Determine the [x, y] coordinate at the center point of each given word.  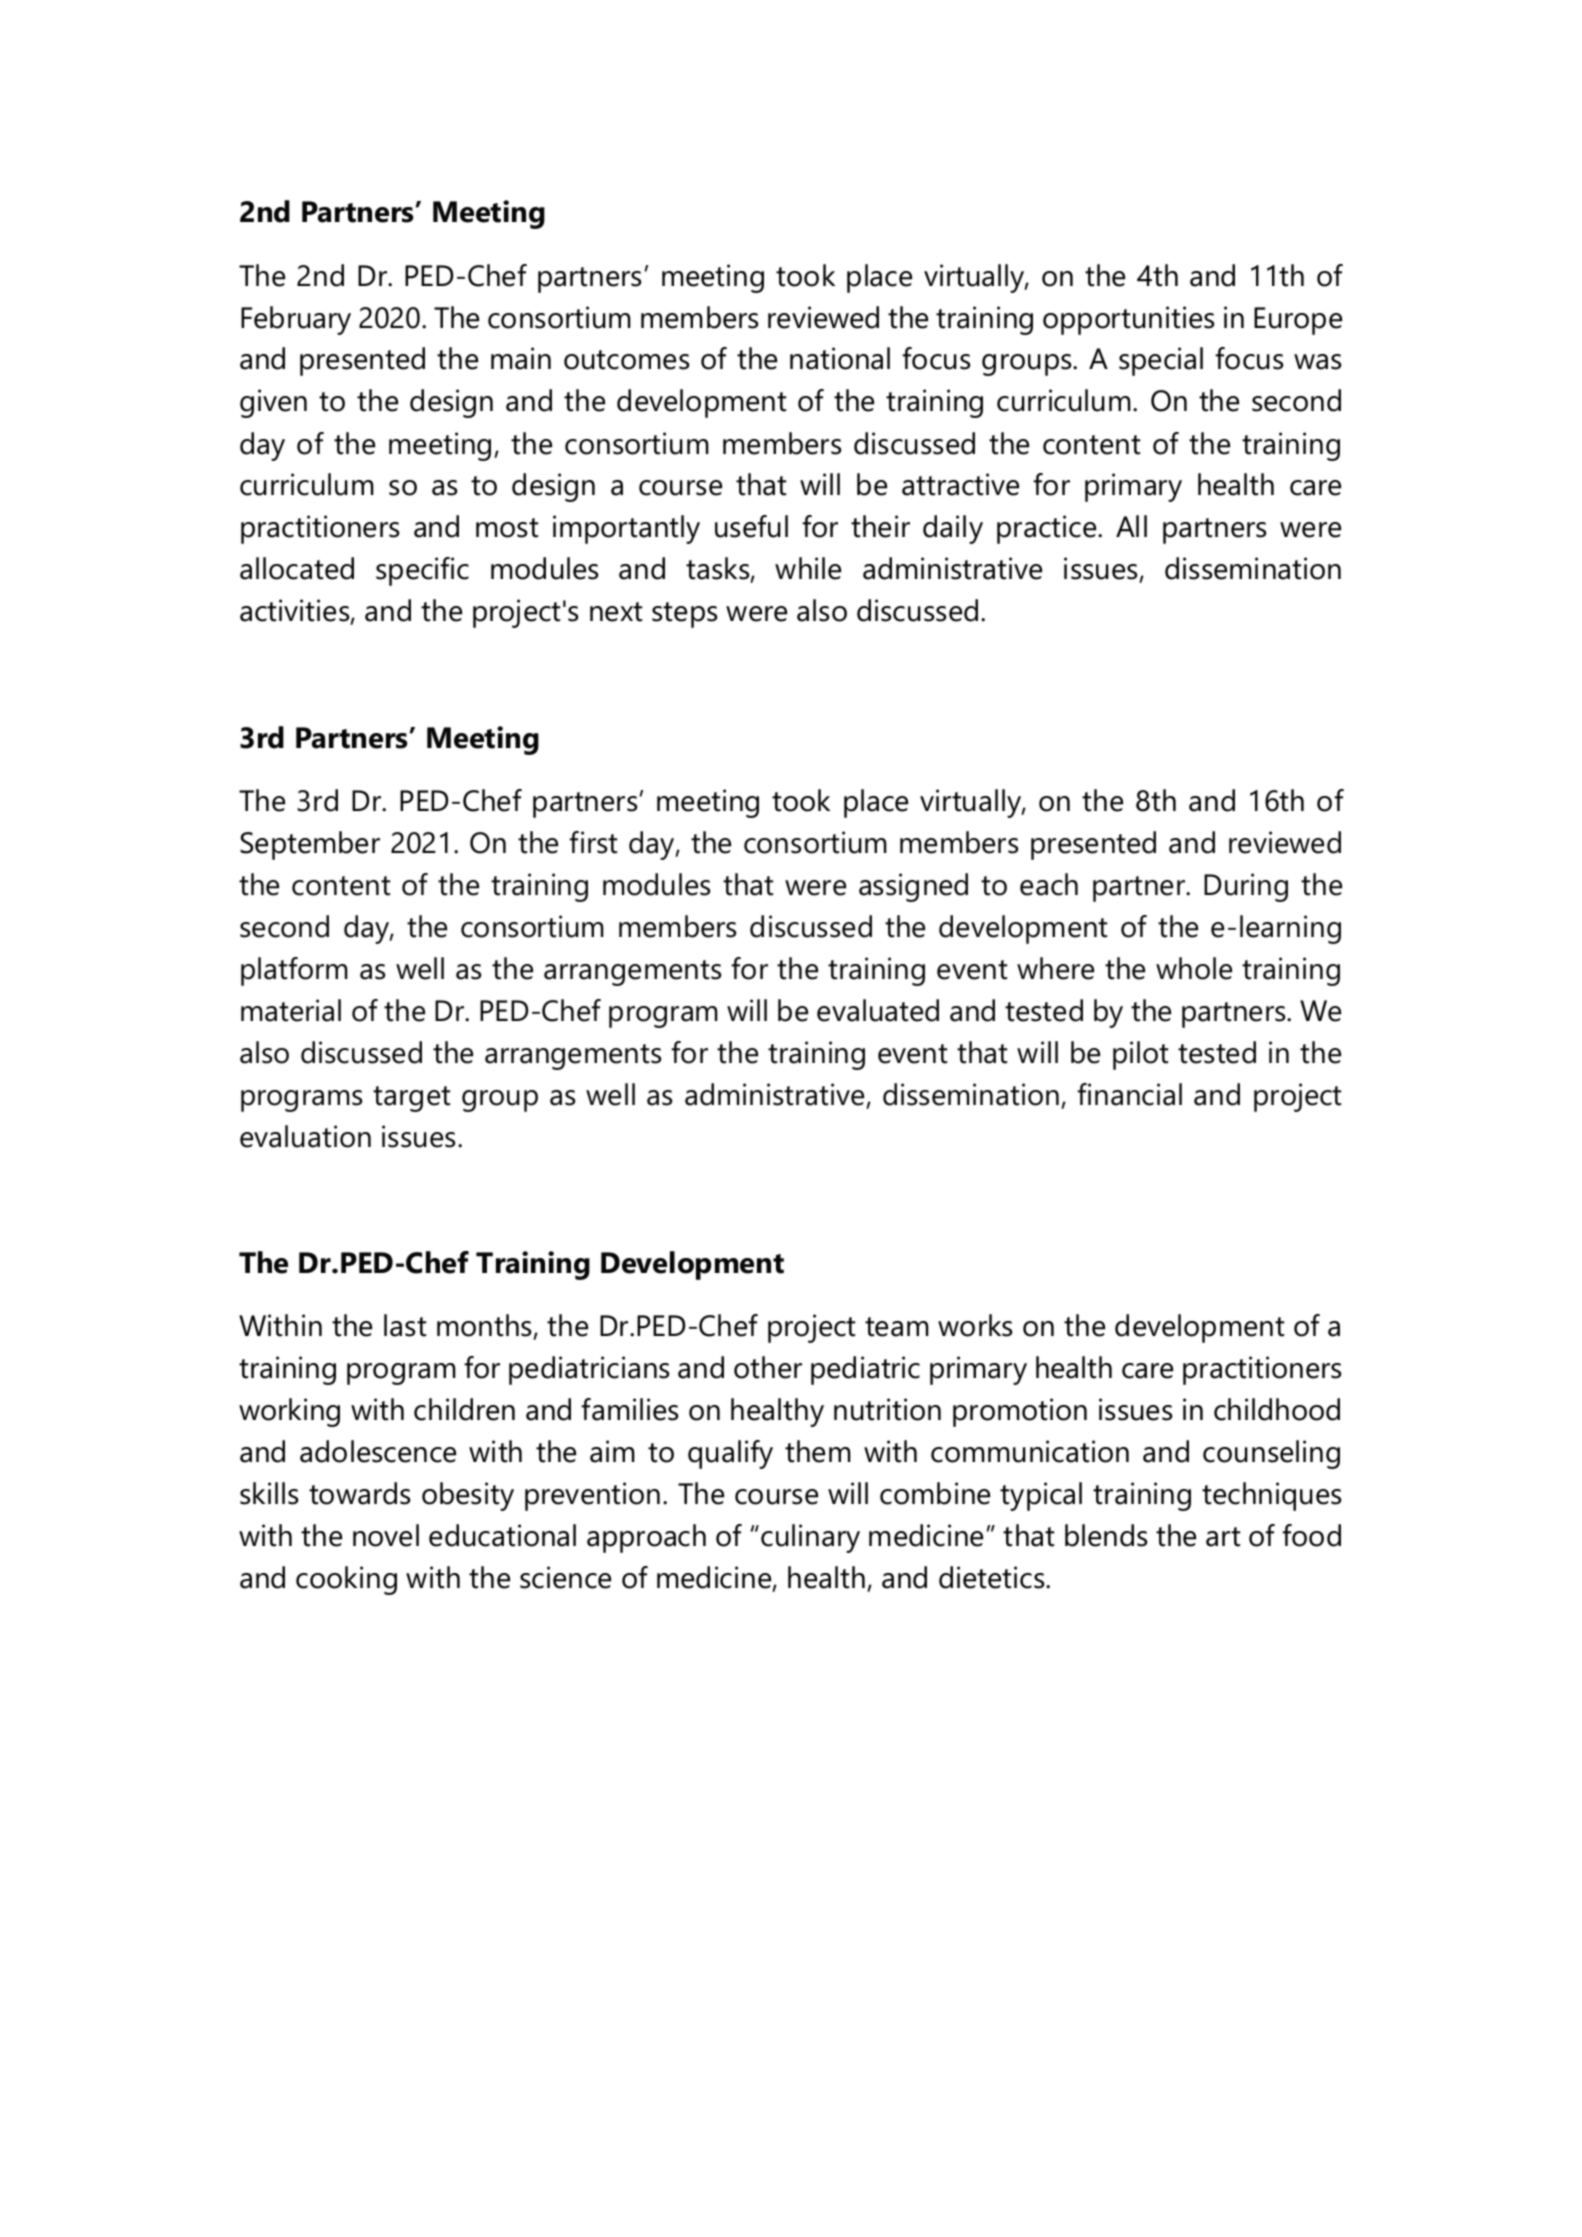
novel [386, 1535]
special [1161, 361]
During [1246, 887]
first [593, 842]
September [310, 845]
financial [1129, 1094]
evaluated [878, 1010]
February [296, 320]
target [411, 1099]
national [840, 358]
